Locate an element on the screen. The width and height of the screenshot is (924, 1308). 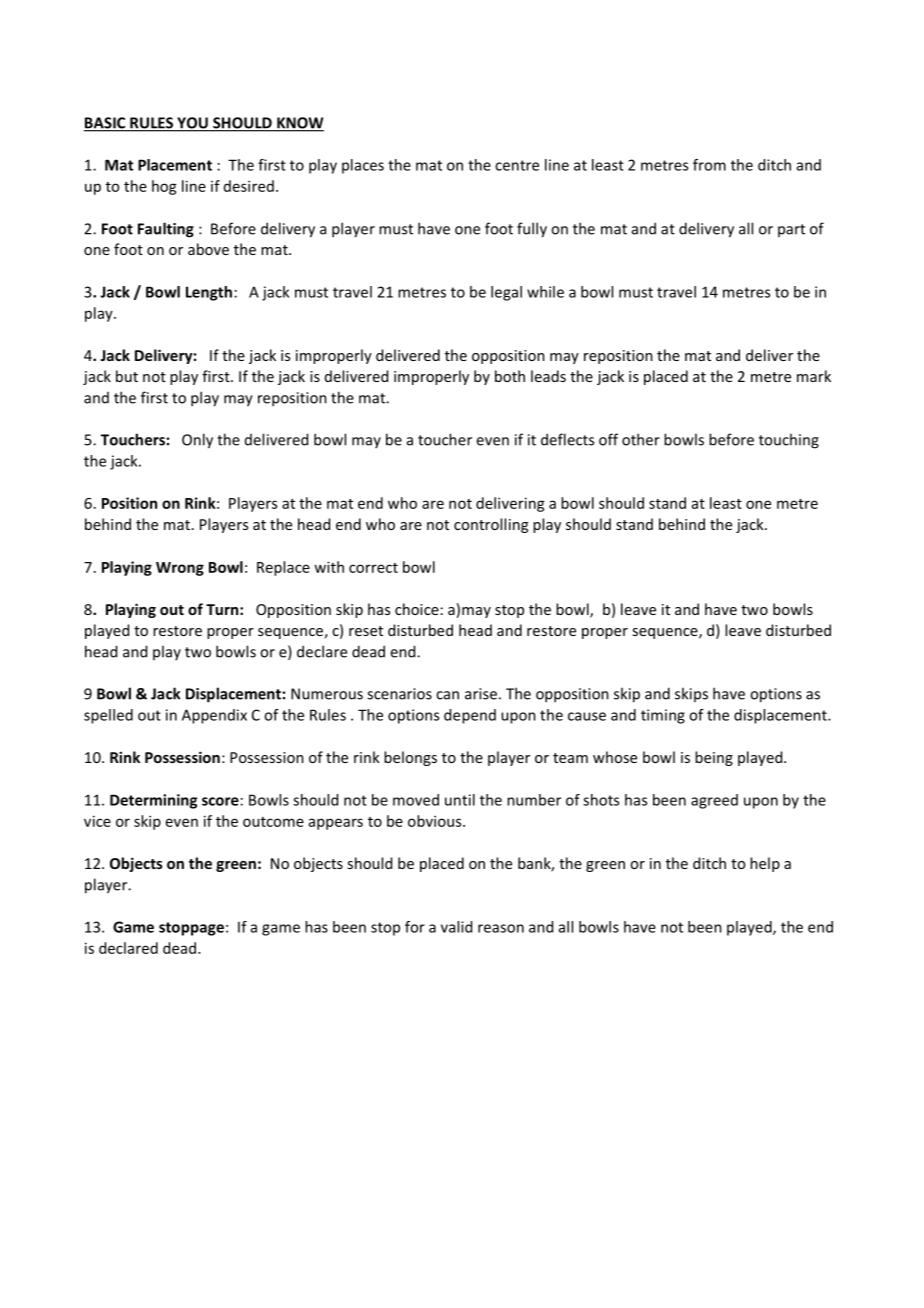
touching is located at coordinates (789, 441).
